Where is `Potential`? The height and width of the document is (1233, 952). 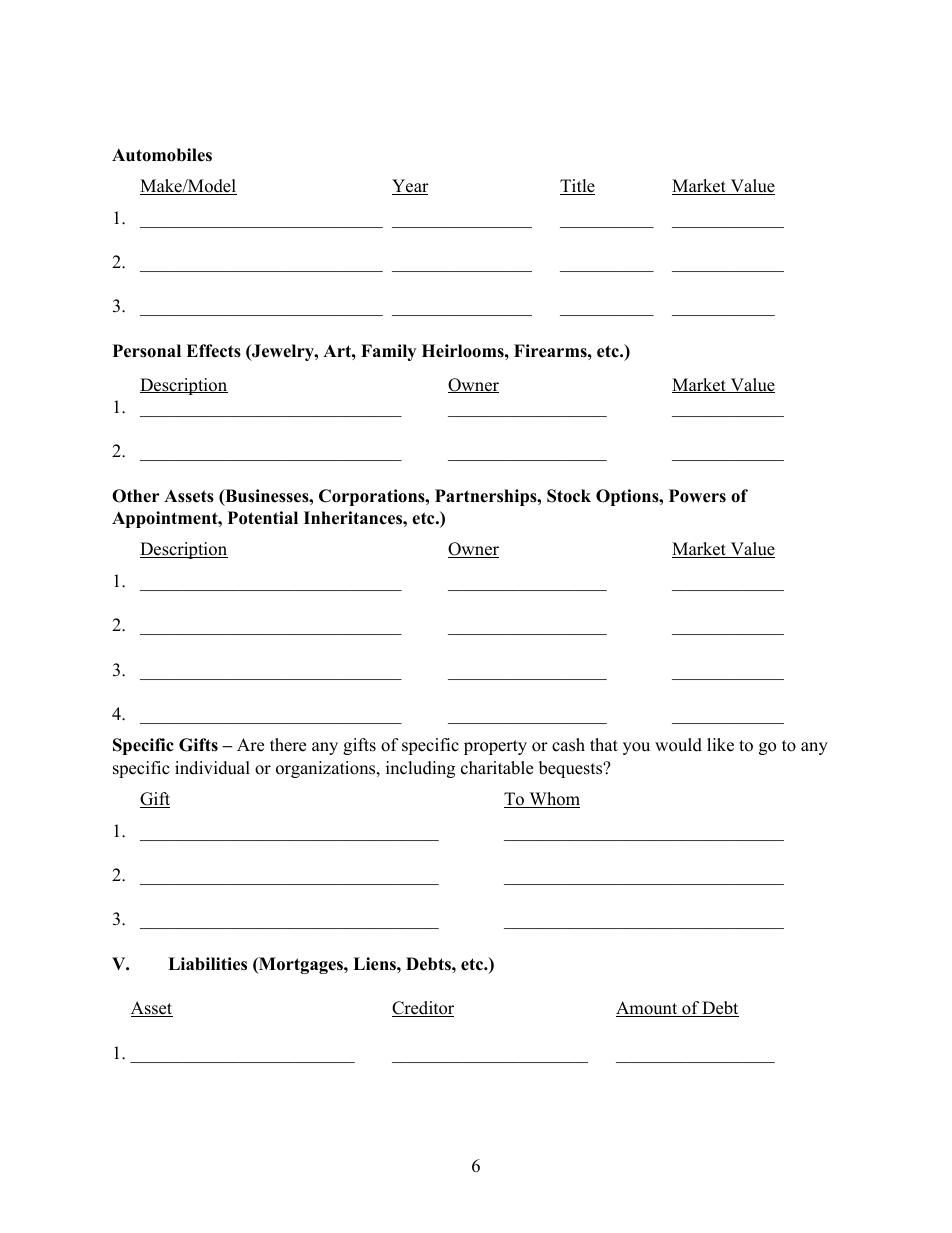
Potential is located at coordinates (263, 518).
